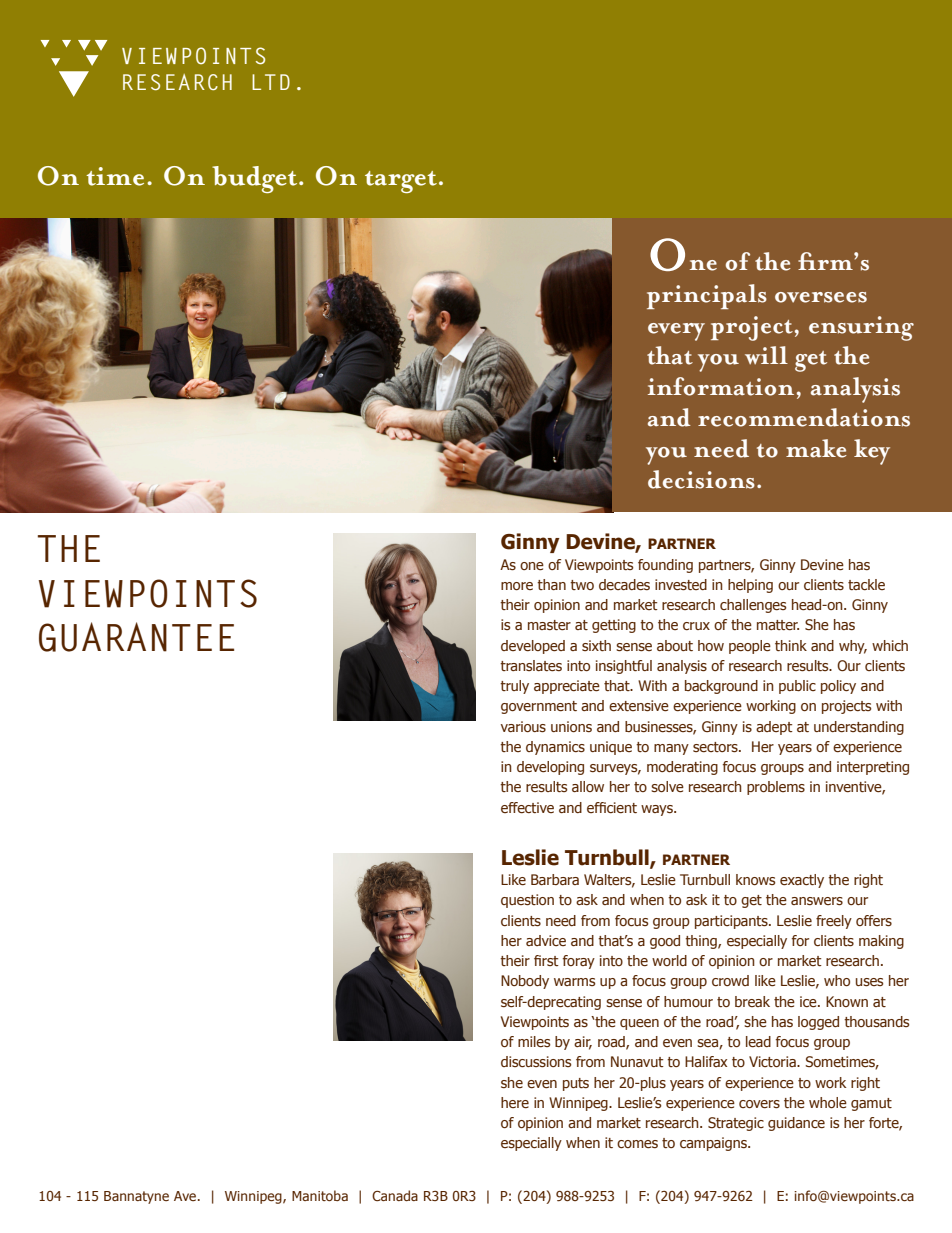 This screenshot has width=952, height=1233. What do you see at coordinates (256, 179) in the screenshot?
I see `budget` at bounding box center [256, 179].
